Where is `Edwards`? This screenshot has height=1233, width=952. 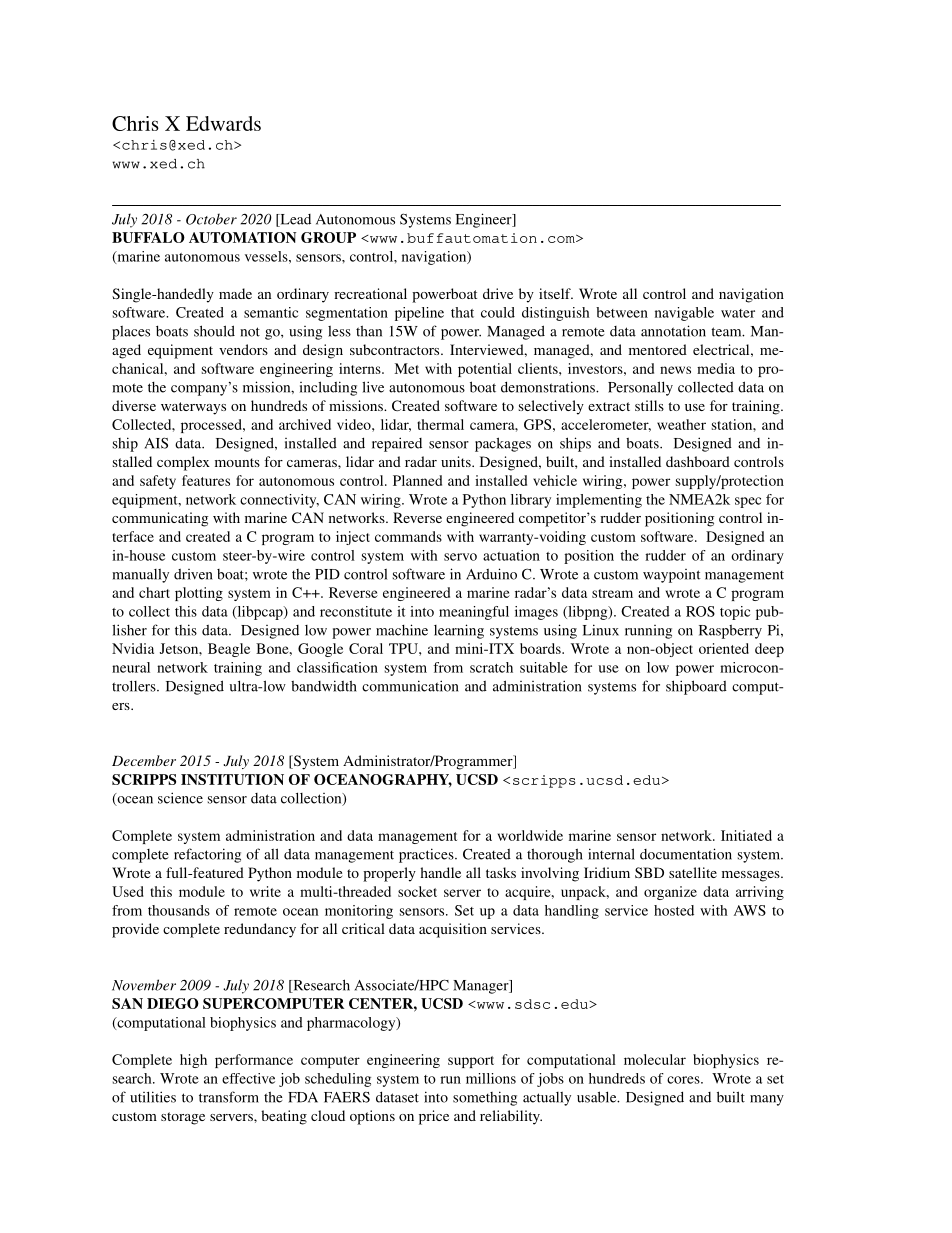 Edwards is located at coordinates (223, 123).
